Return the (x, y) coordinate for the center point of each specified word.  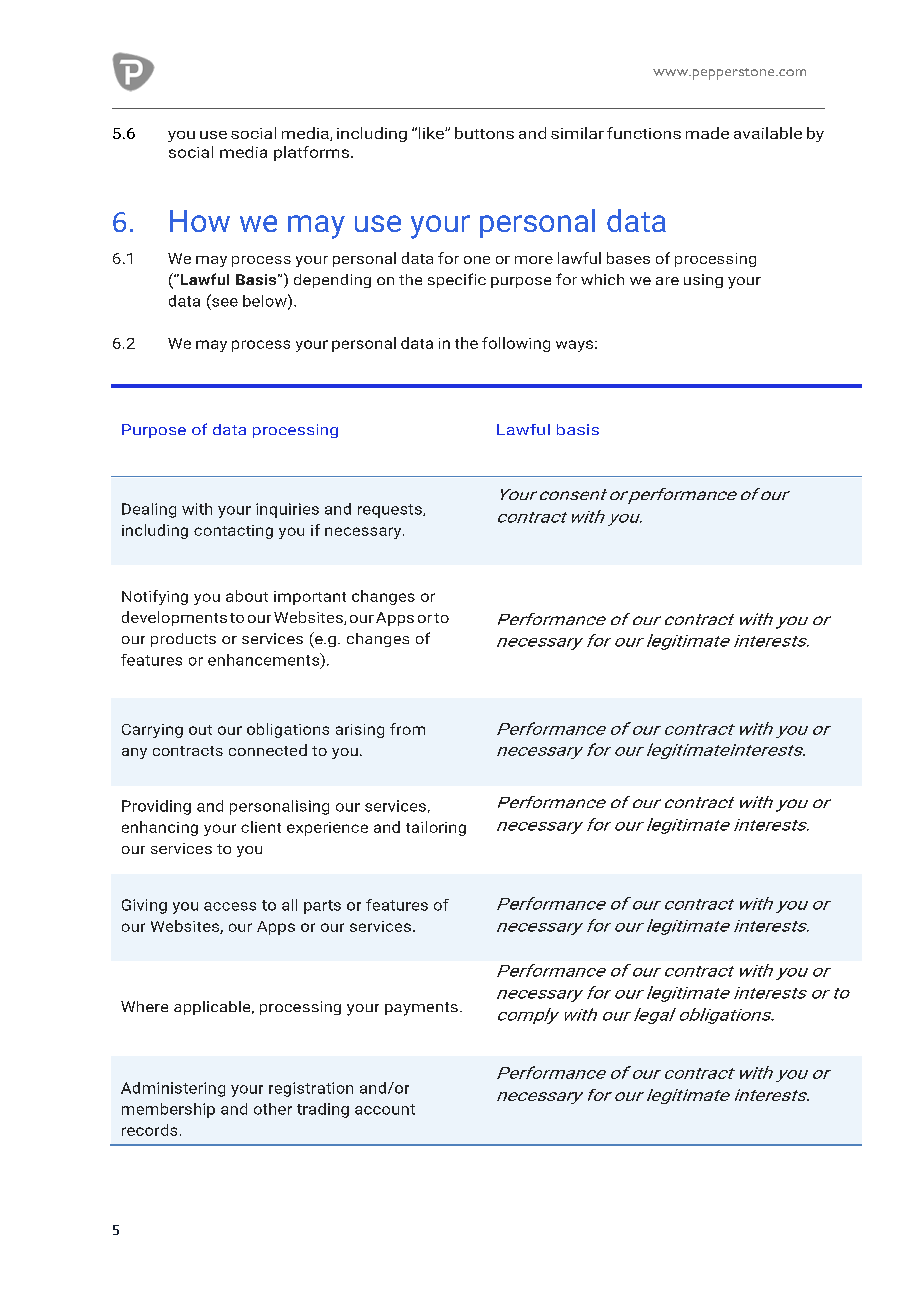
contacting (233, 532)
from (407, 729)
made (707, 133)
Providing (156, 807)
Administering (173, 1089)
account (385, 1109)
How (200, 221)
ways (574, 346)
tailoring (436, 828)
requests (391, 511)
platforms (311, 153)
